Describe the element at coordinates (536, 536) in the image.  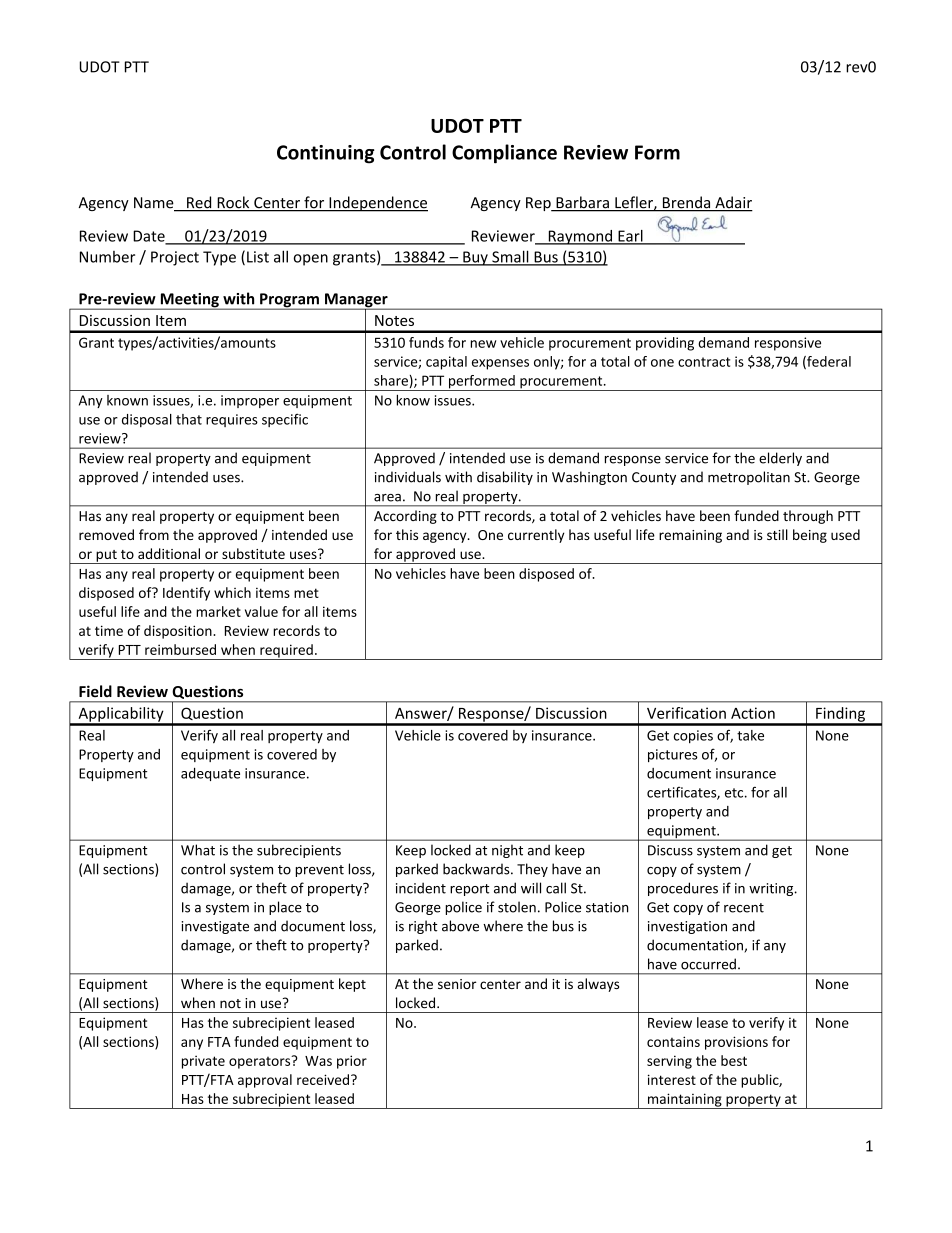
I see `currently` at that location.
